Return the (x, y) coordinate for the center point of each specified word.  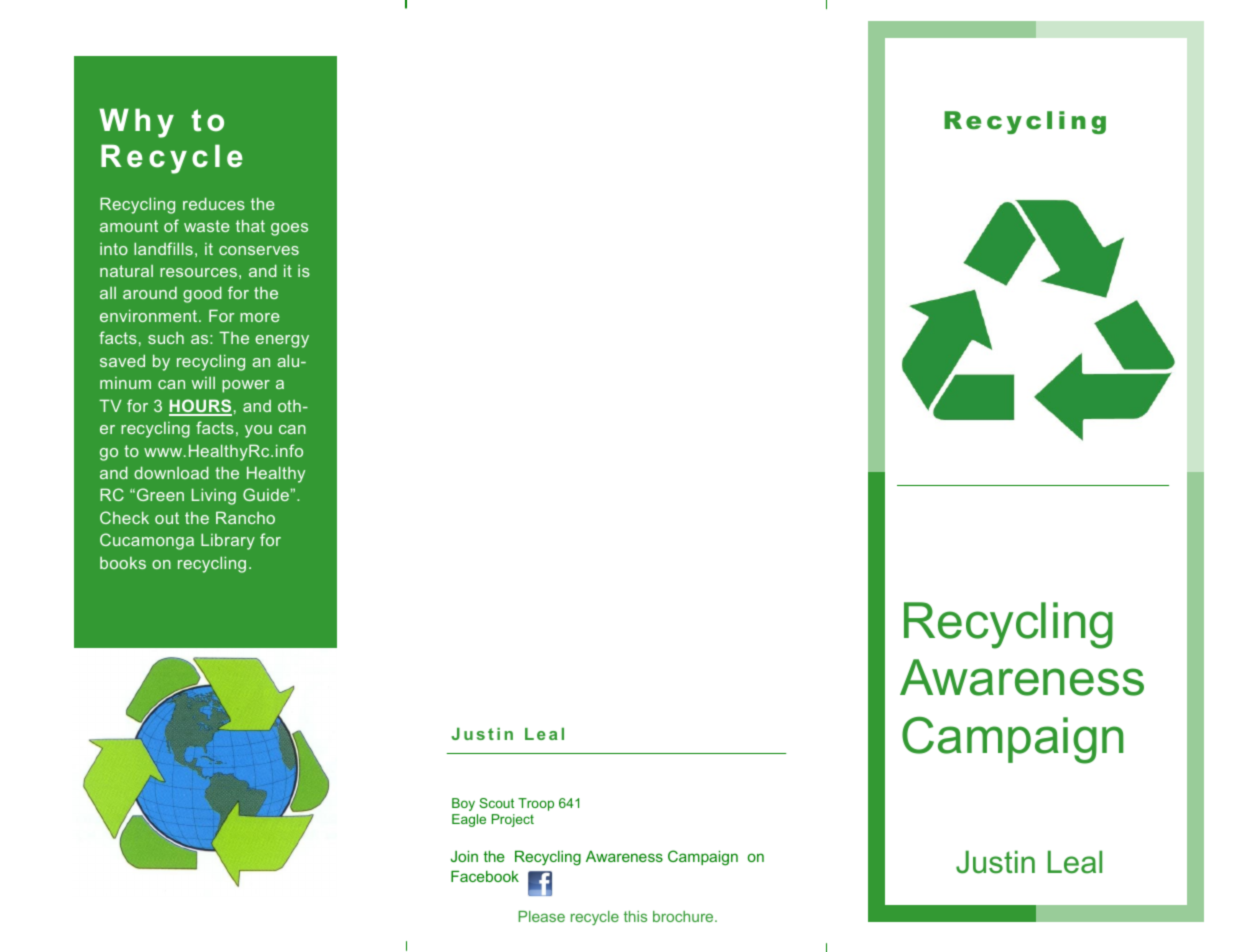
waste (207, 226)
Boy (463, 804)
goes (289, 229)
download (171, 472)
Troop (536, 804)
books (123, 563)
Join (464, 856)
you (258, 431)
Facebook (485, 876)
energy (282, 341)
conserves (259, 250)
